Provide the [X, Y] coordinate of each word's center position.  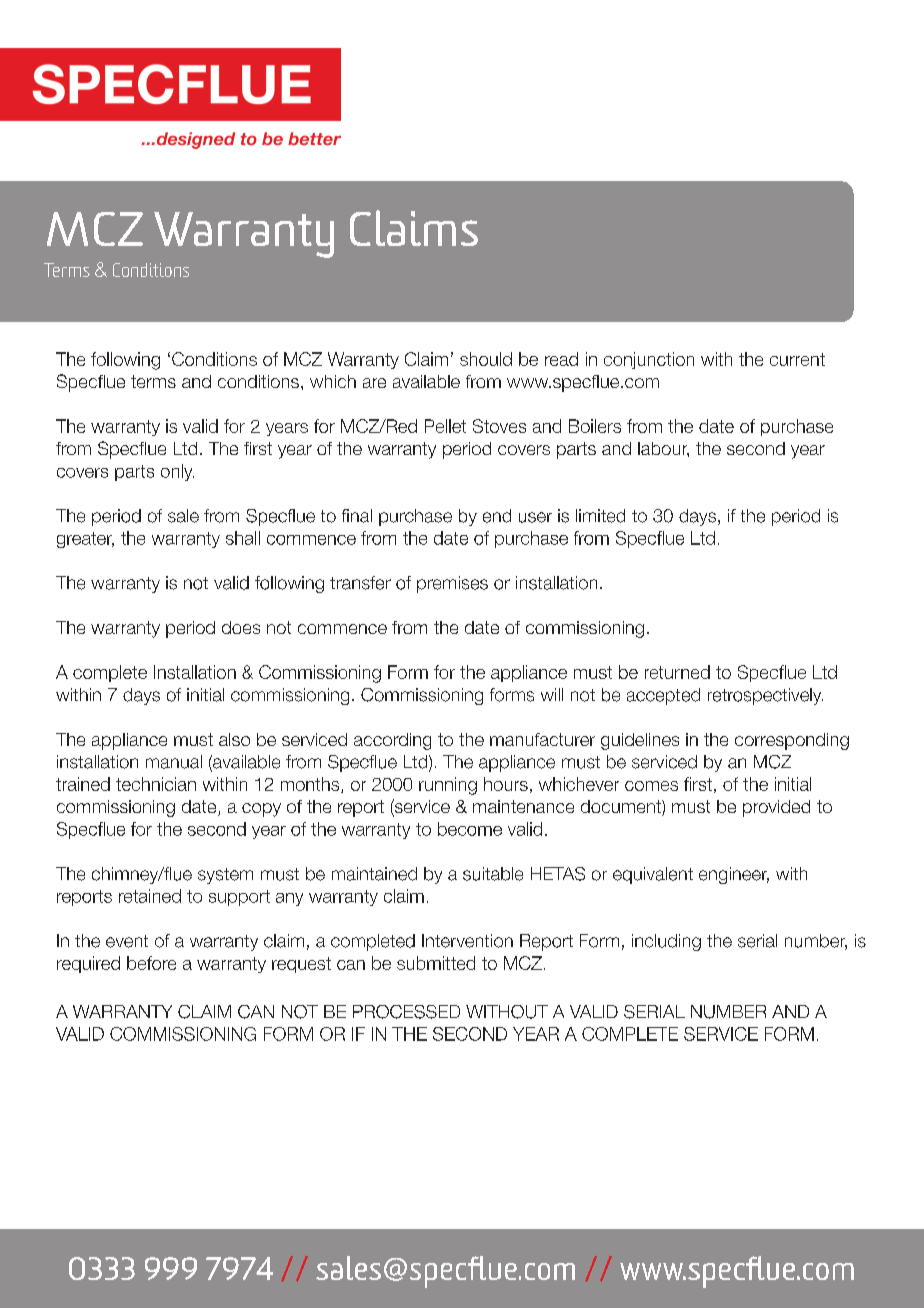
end [497, 516]
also [234, 739]
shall [243, 538]
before [151, 963]
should [486, 359]
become [470, 829]
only [177, 472]
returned [677, 672]
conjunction [649, 360]
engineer [734, 875]
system [225, 876]
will [552, 694]
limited [600, 516]
